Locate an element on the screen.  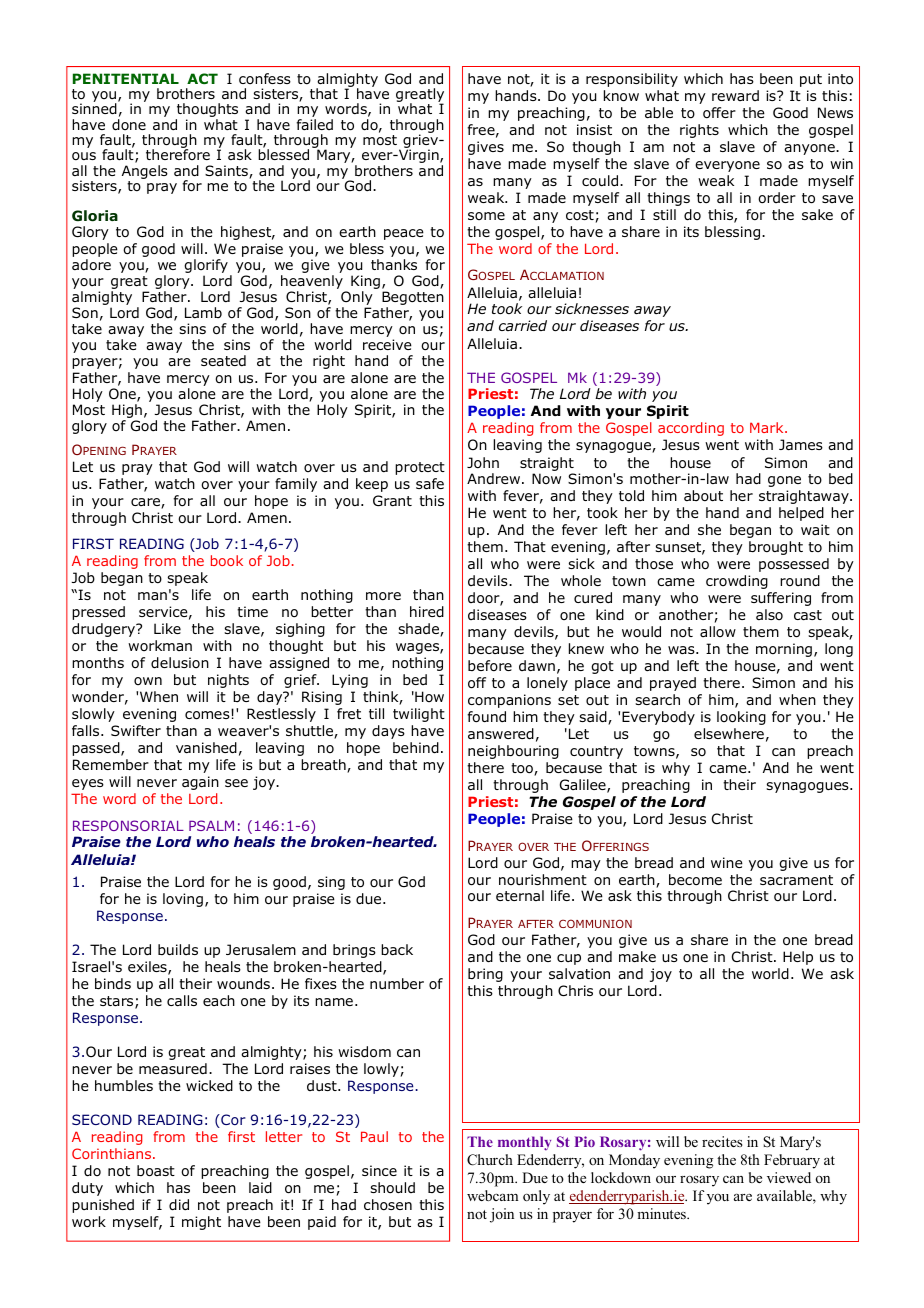
morning is located at coordinates (784, 650).
